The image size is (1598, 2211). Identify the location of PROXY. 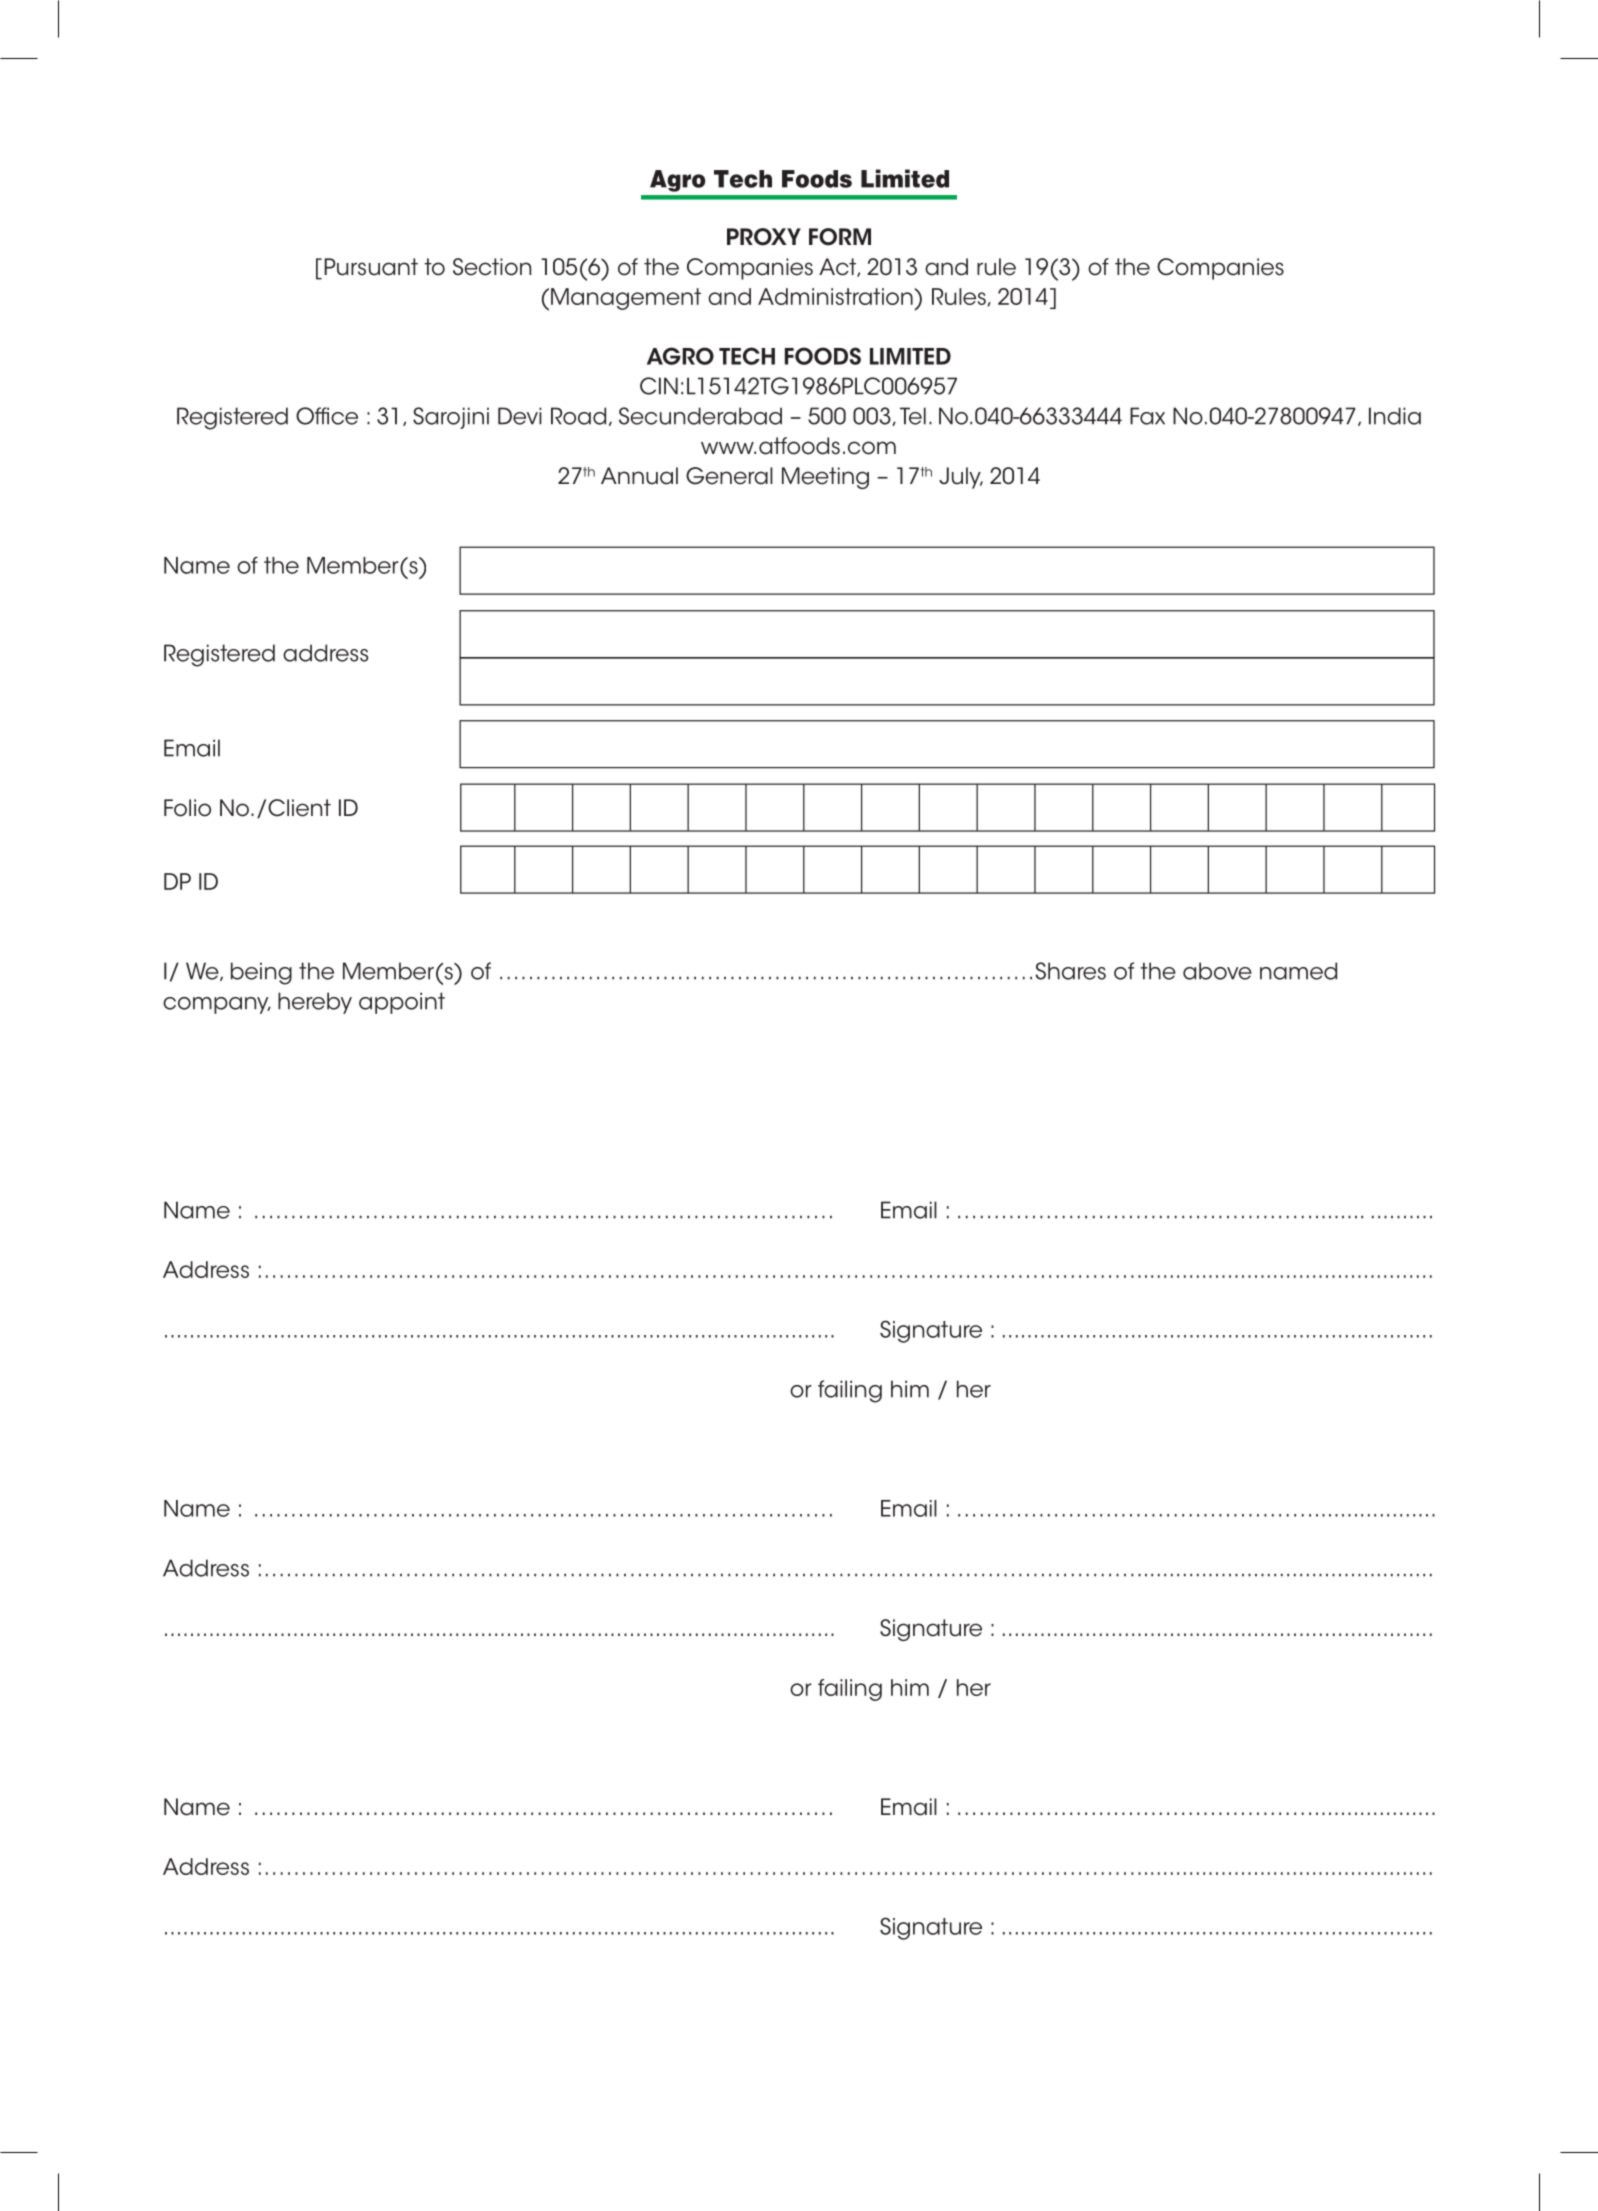
(764, 237).
